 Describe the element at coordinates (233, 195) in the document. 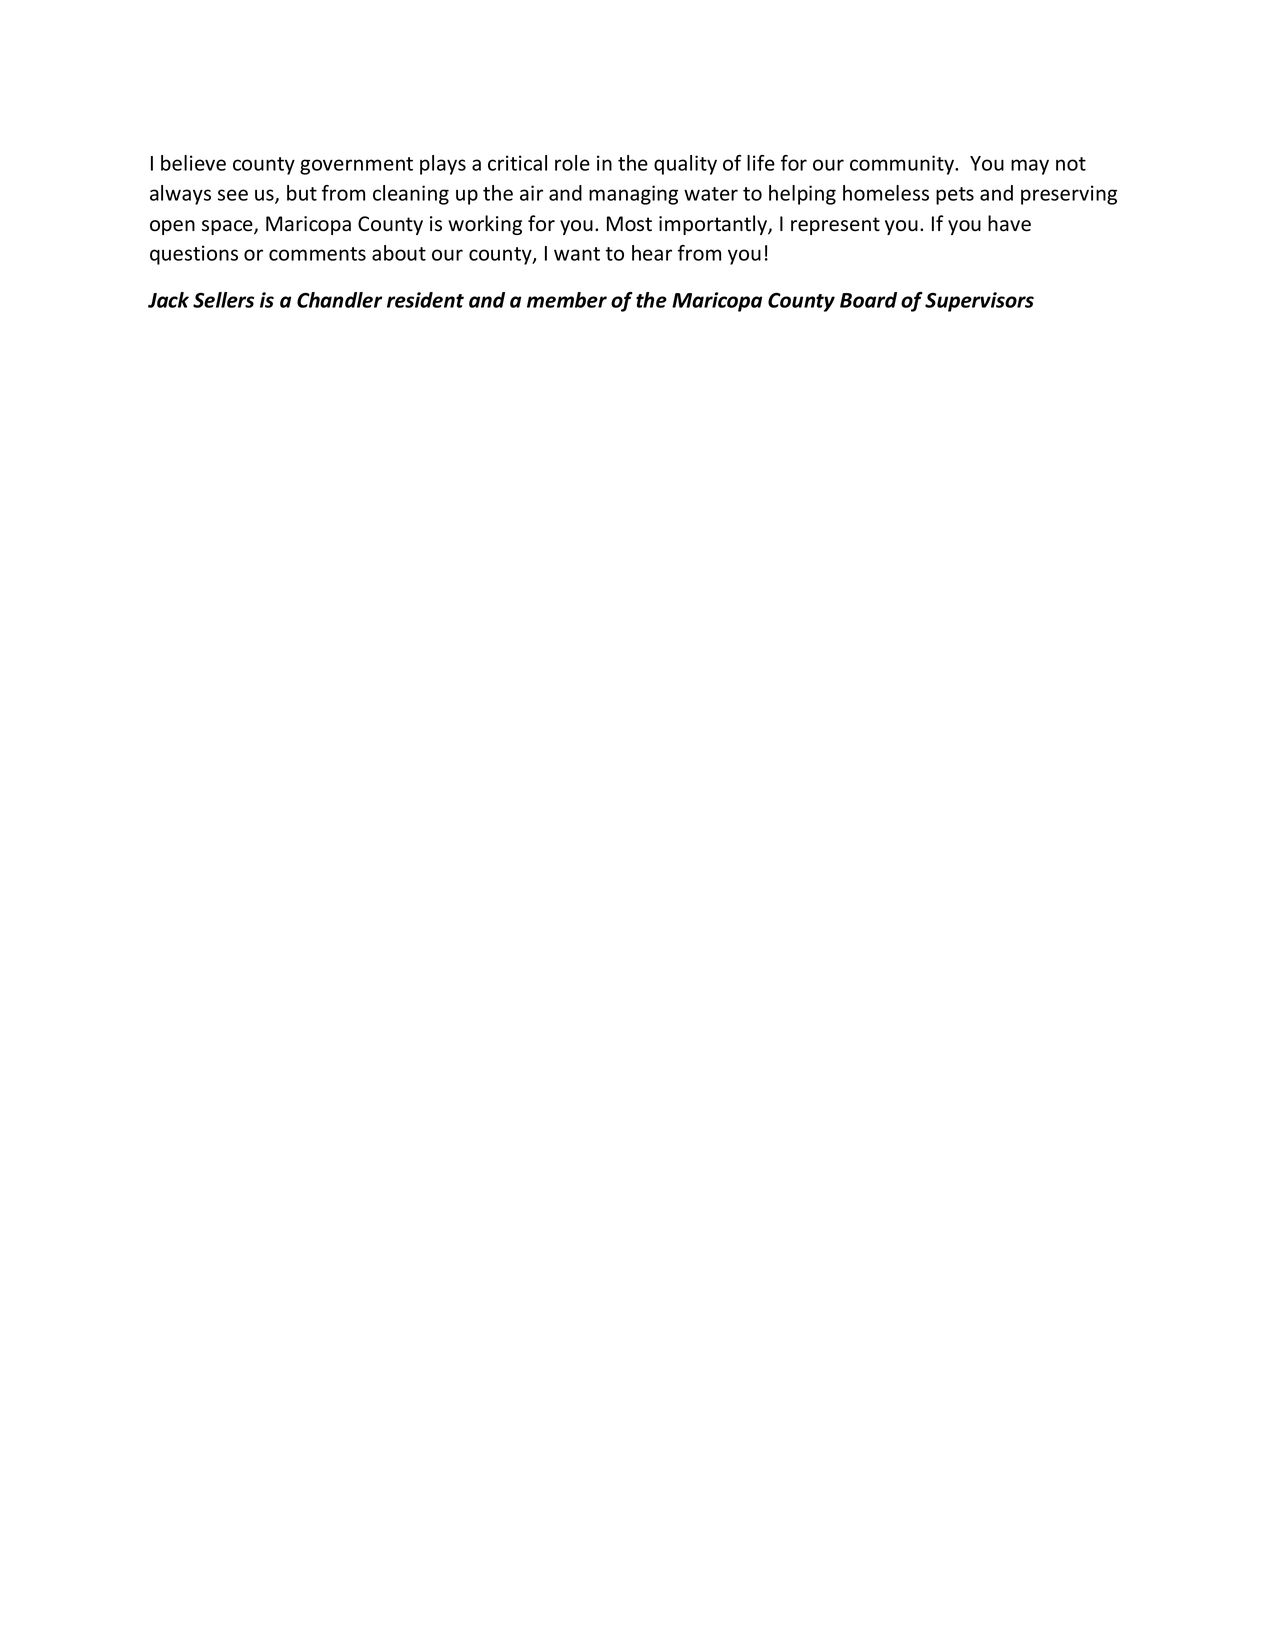

I see `see` at that location.
